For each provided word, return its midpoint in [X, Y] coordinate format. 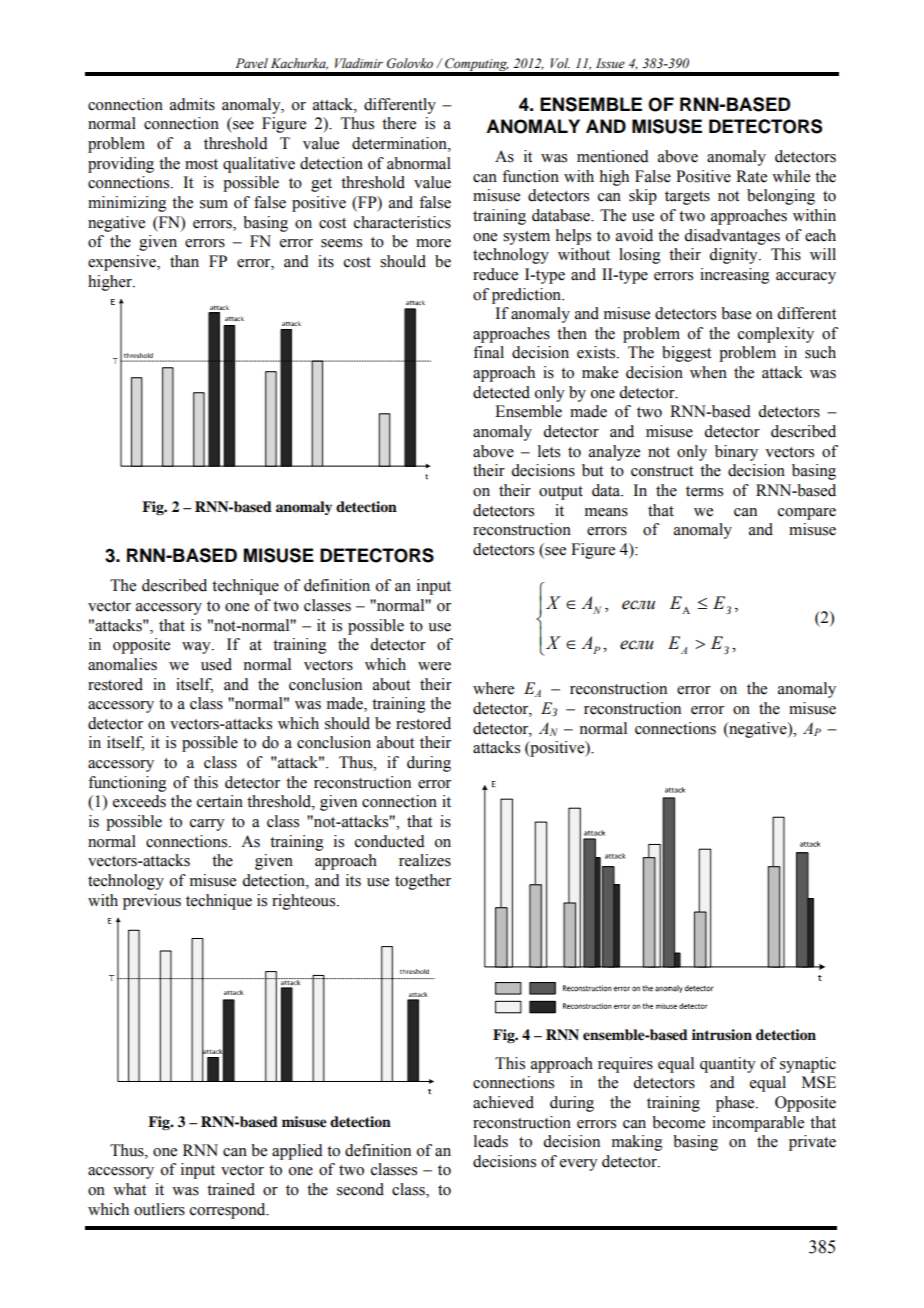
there [399, 123]
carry [207, 825]
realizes [425, 860]
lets [549, 451]
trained [231, 1189]
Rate [751, 176]
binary [736, 453]
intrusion [722, 1035]
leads [491, 1141]
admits [192, 104]
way [197, 648]
